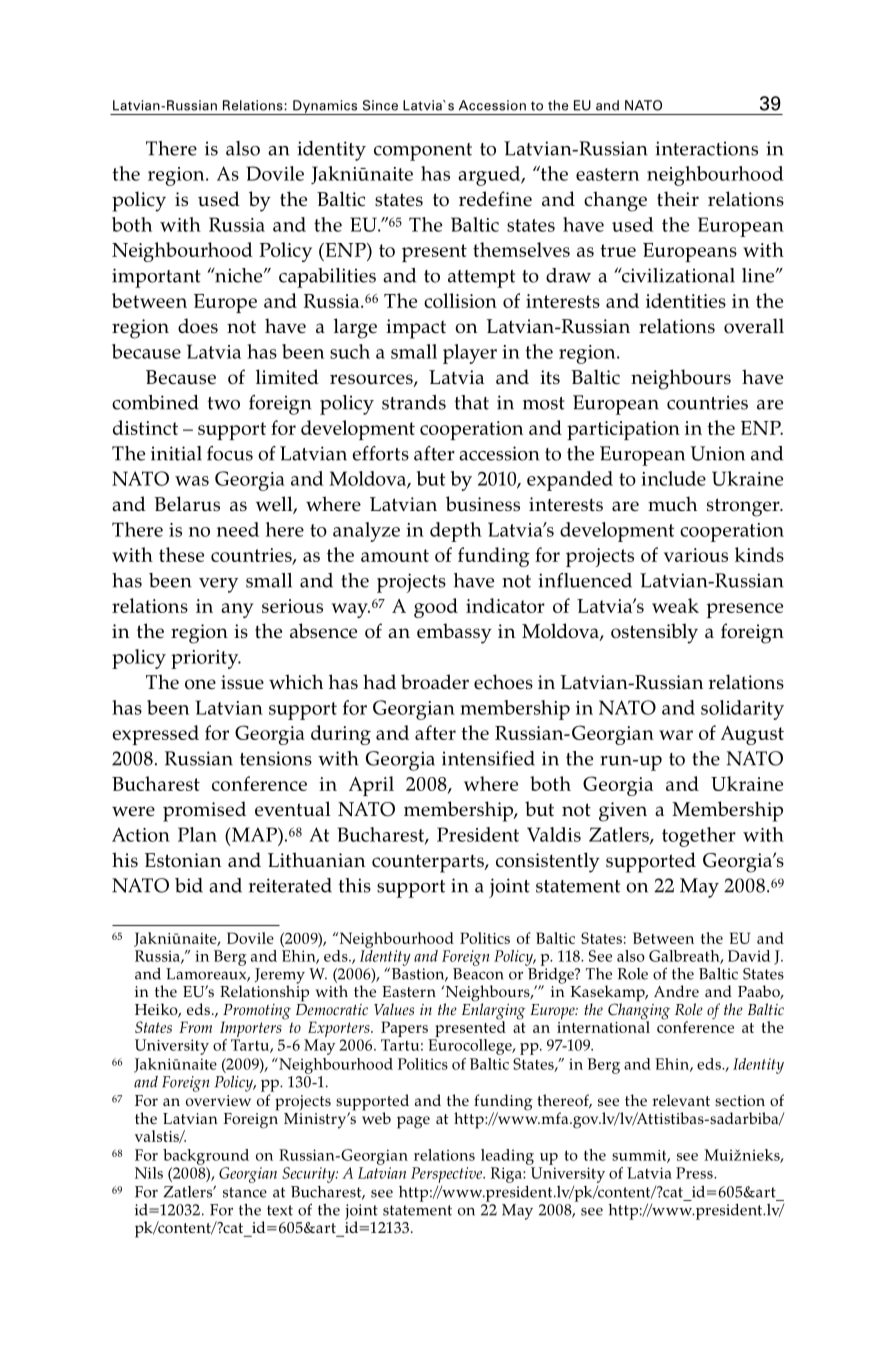 This document has height=1345, width=896. Describe the element at coordinates (673, 478) in the document. I see `include` at that location.
